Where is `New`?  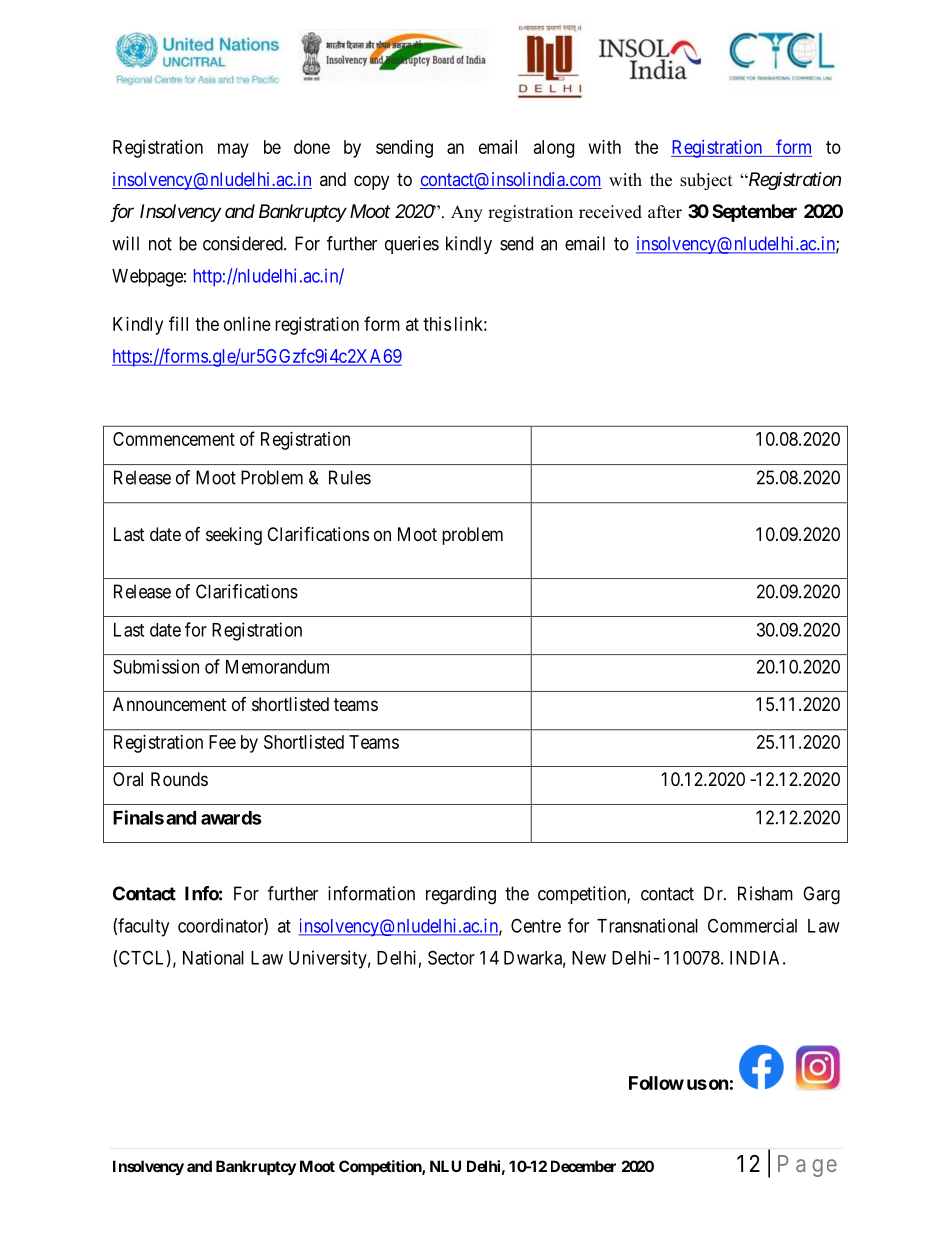
New is located at coordinates (589, 958).
